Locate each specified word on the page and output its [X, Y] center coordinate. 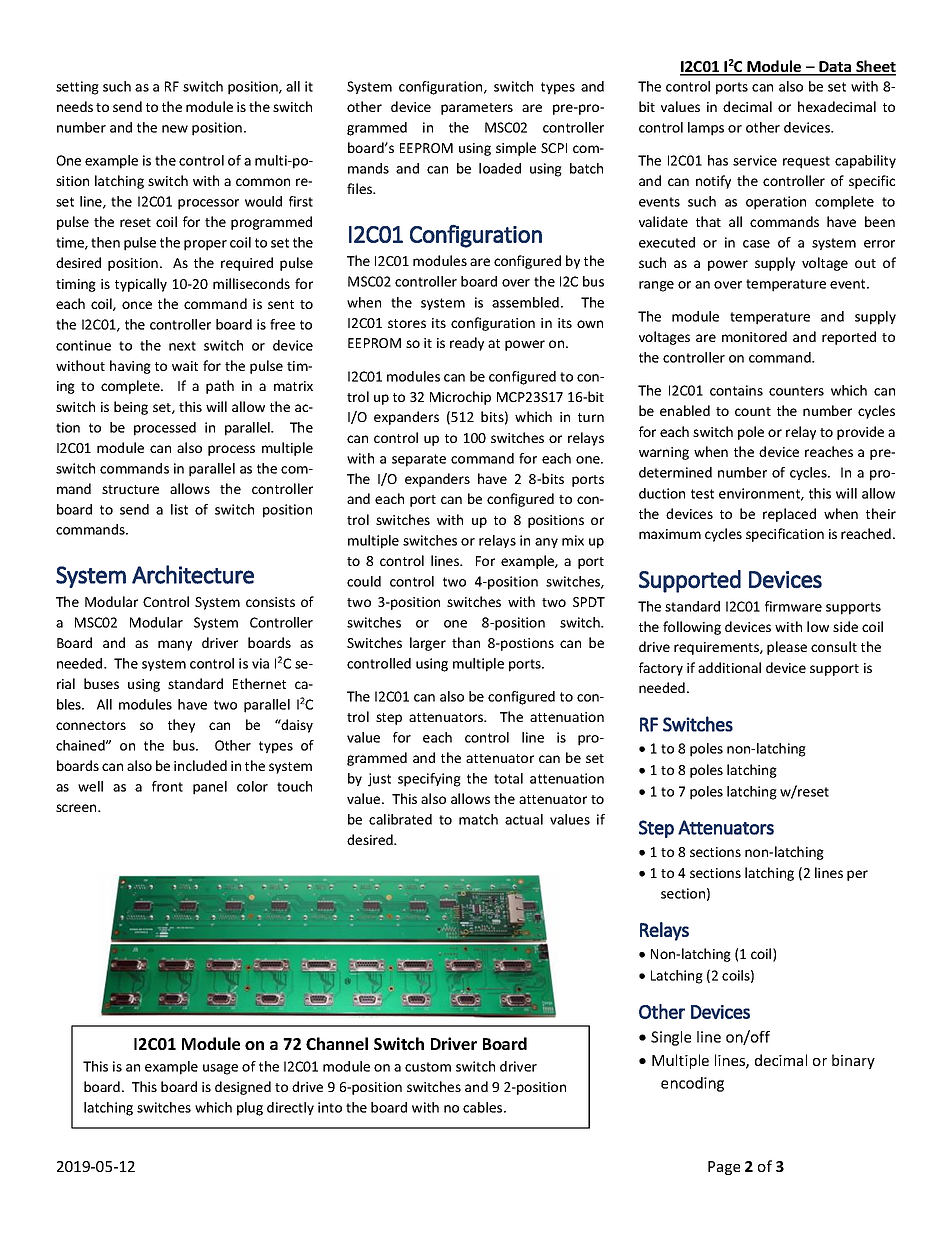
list [179, 509]
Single [671, 1038]
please [787, 648]
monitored [754, 336]
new [175, 129]
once [137, 305]
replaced [789, 515]
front [167, 786]
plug [250, 1109]
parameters [477, 109]
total [508, 778]
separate [419, 460]
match [478, 819]
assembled [525, 302]
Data [835, 68]
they [181, 726]
